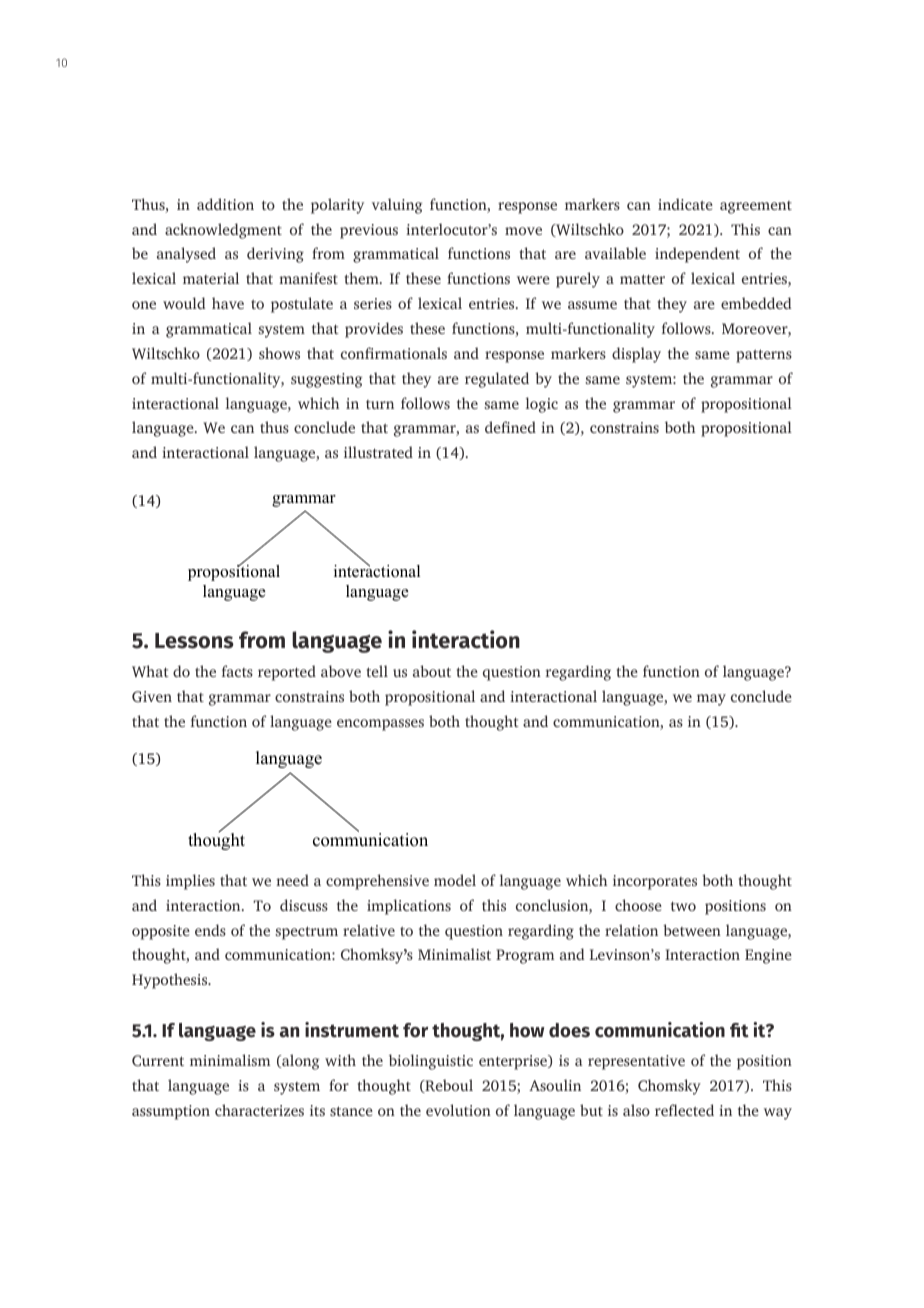  I want to click on independent, so click(697, 255).
